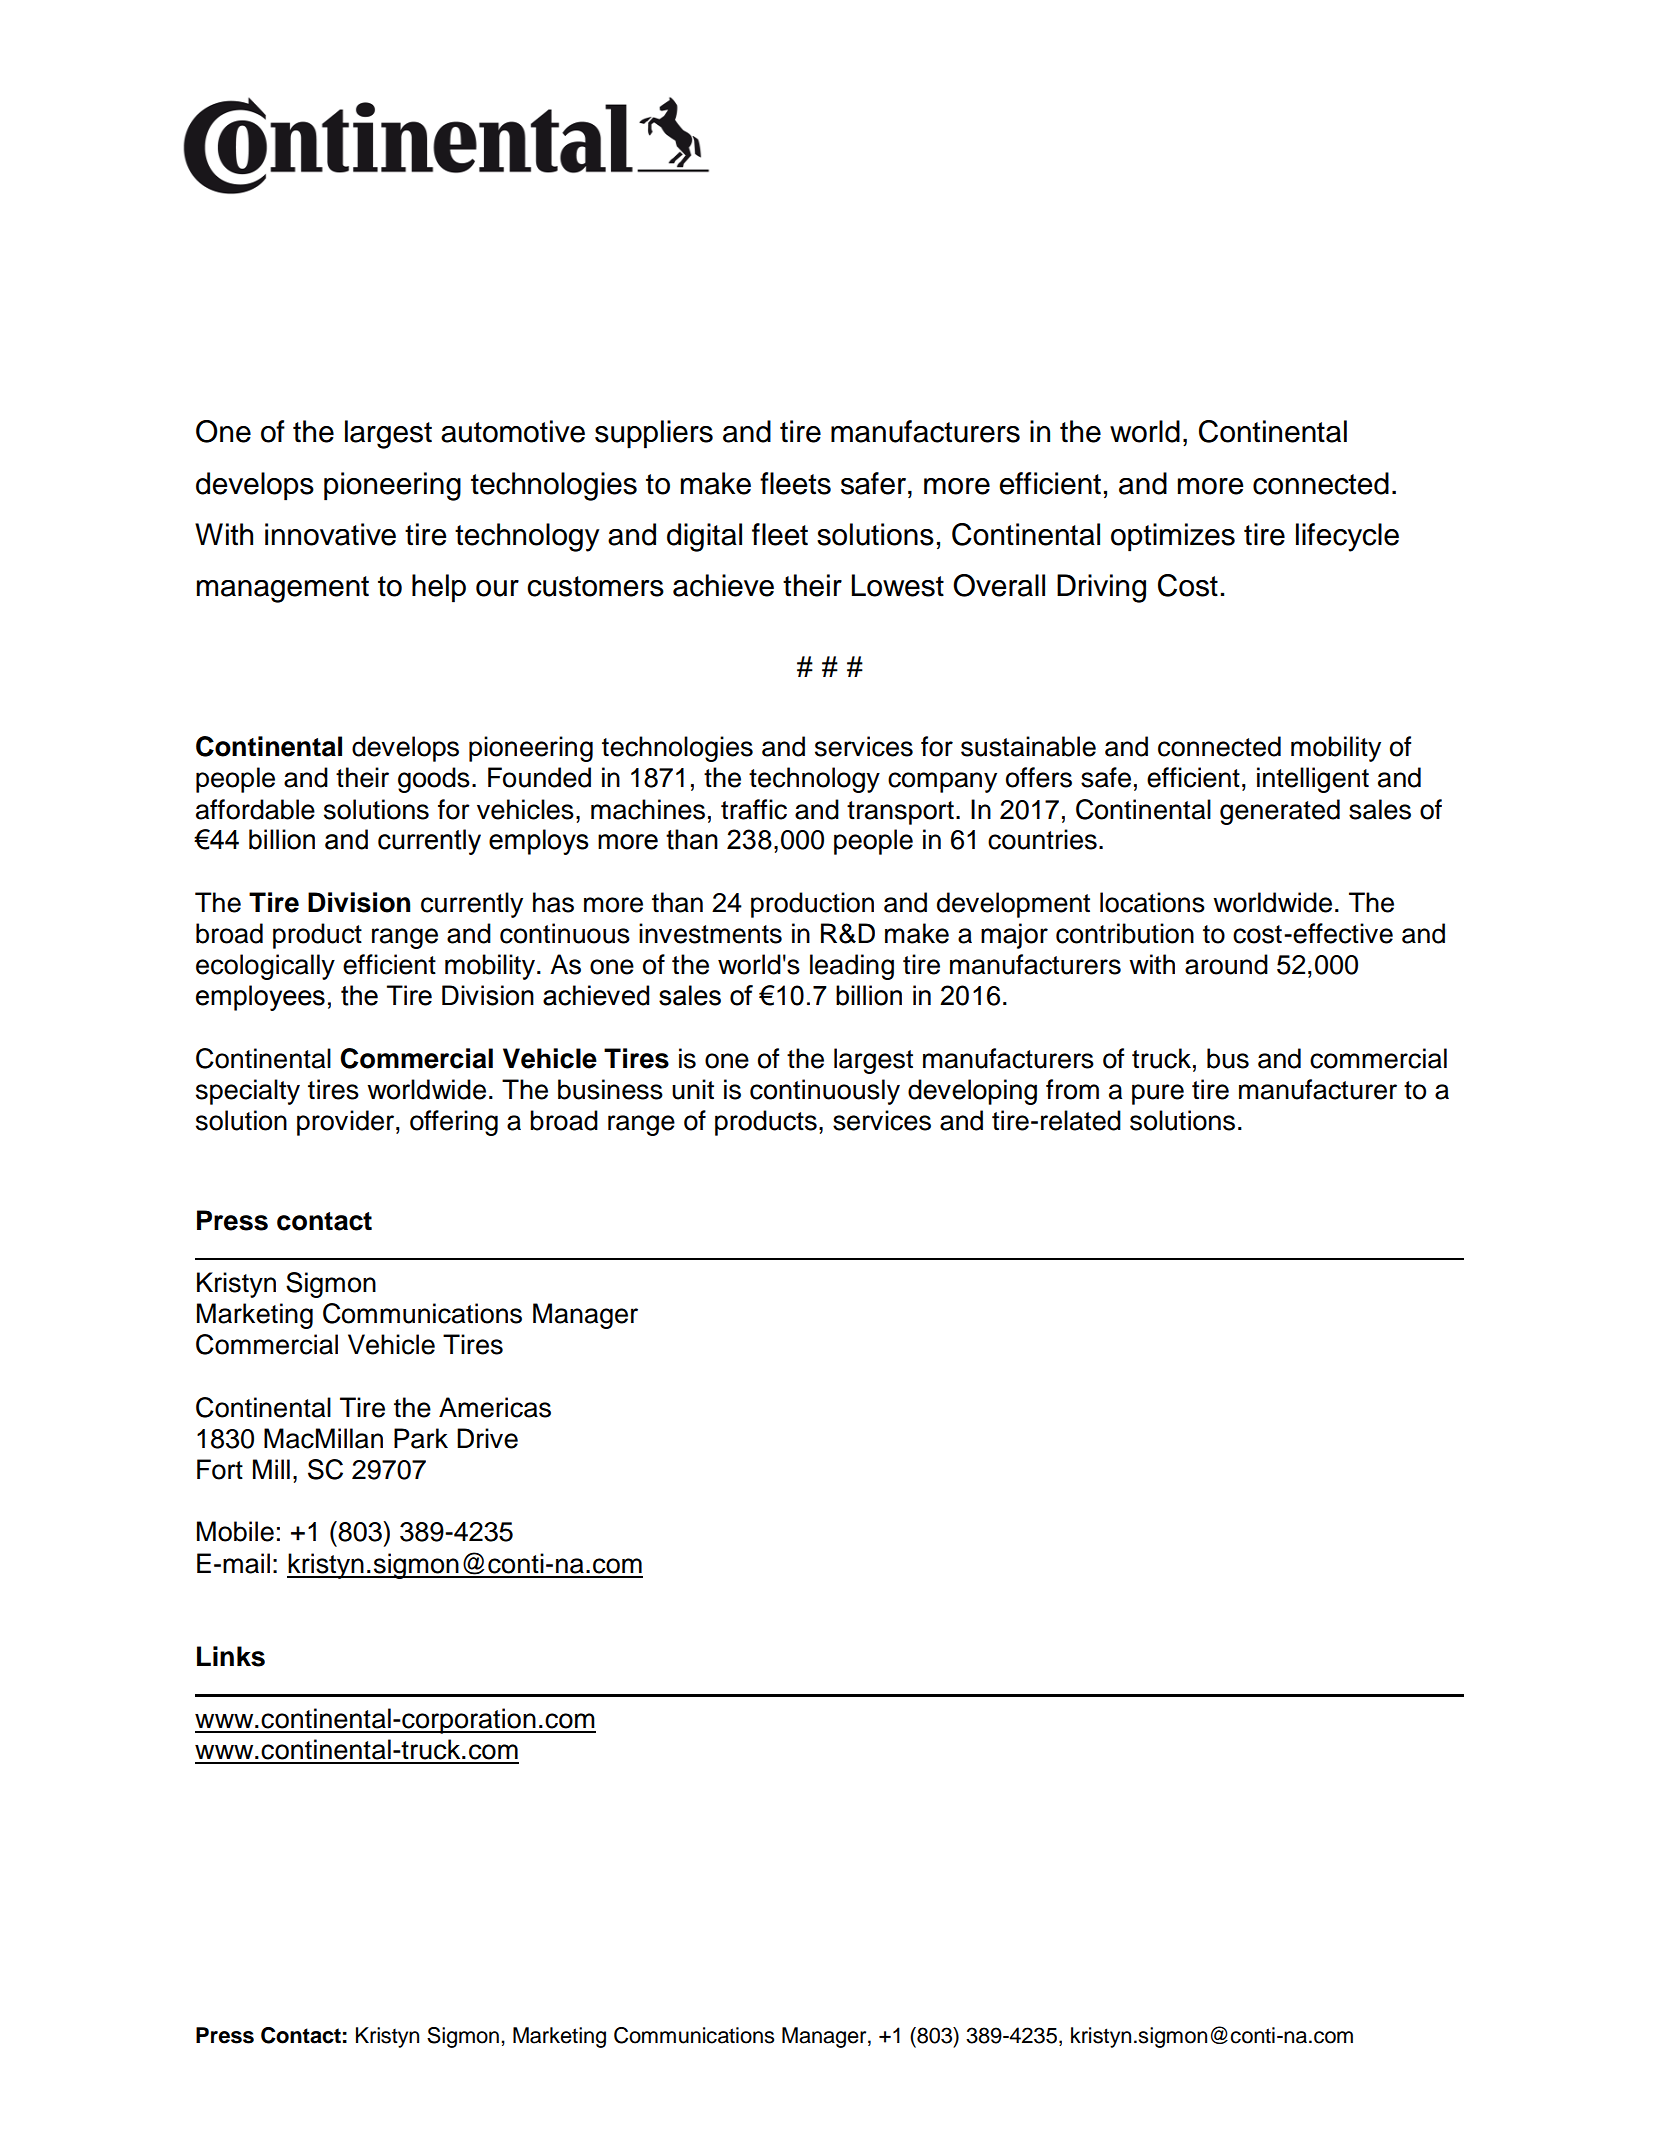 The width and height of the document is (1659, 2146). Describe the element at coordinates (495, 1407) in the document. I see `Americas` at that location.
